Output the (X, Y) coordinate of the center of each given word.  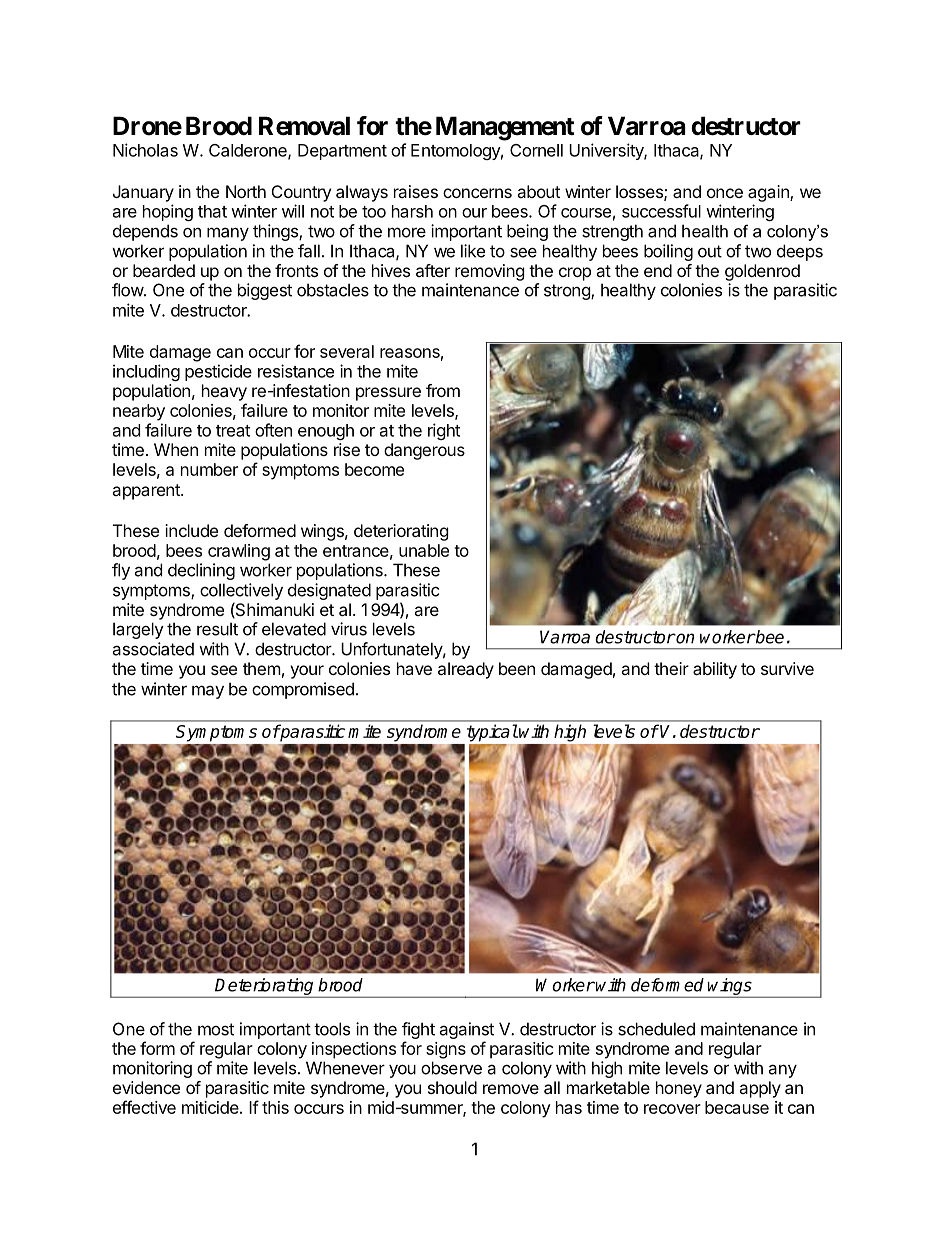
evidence (146, 1087)
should (452, 1087)
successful (661, 211)
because (737, 1107)
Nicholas (145, 150)
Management (505, 128)
